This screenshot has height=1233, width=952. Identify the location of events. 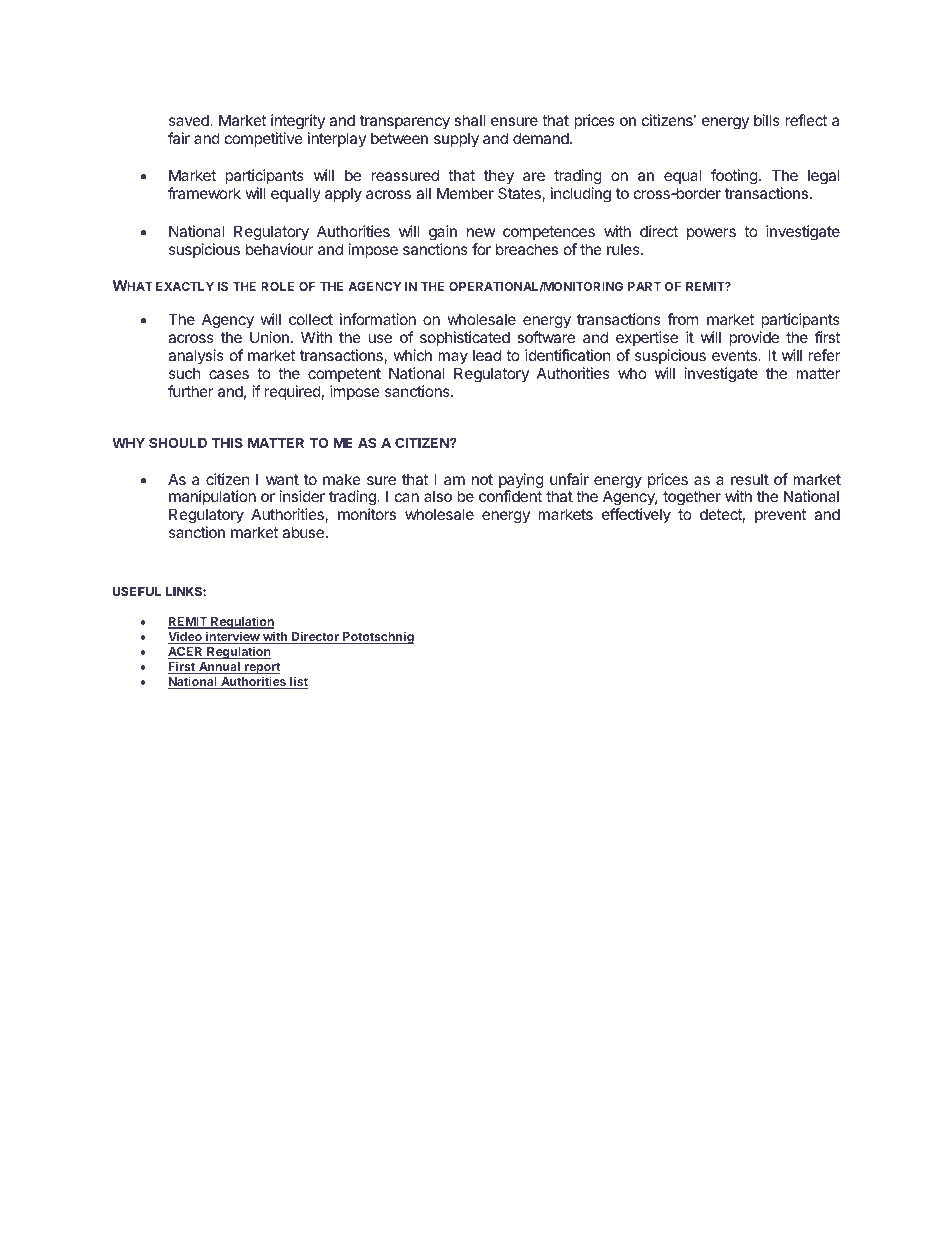
(735, 355).
